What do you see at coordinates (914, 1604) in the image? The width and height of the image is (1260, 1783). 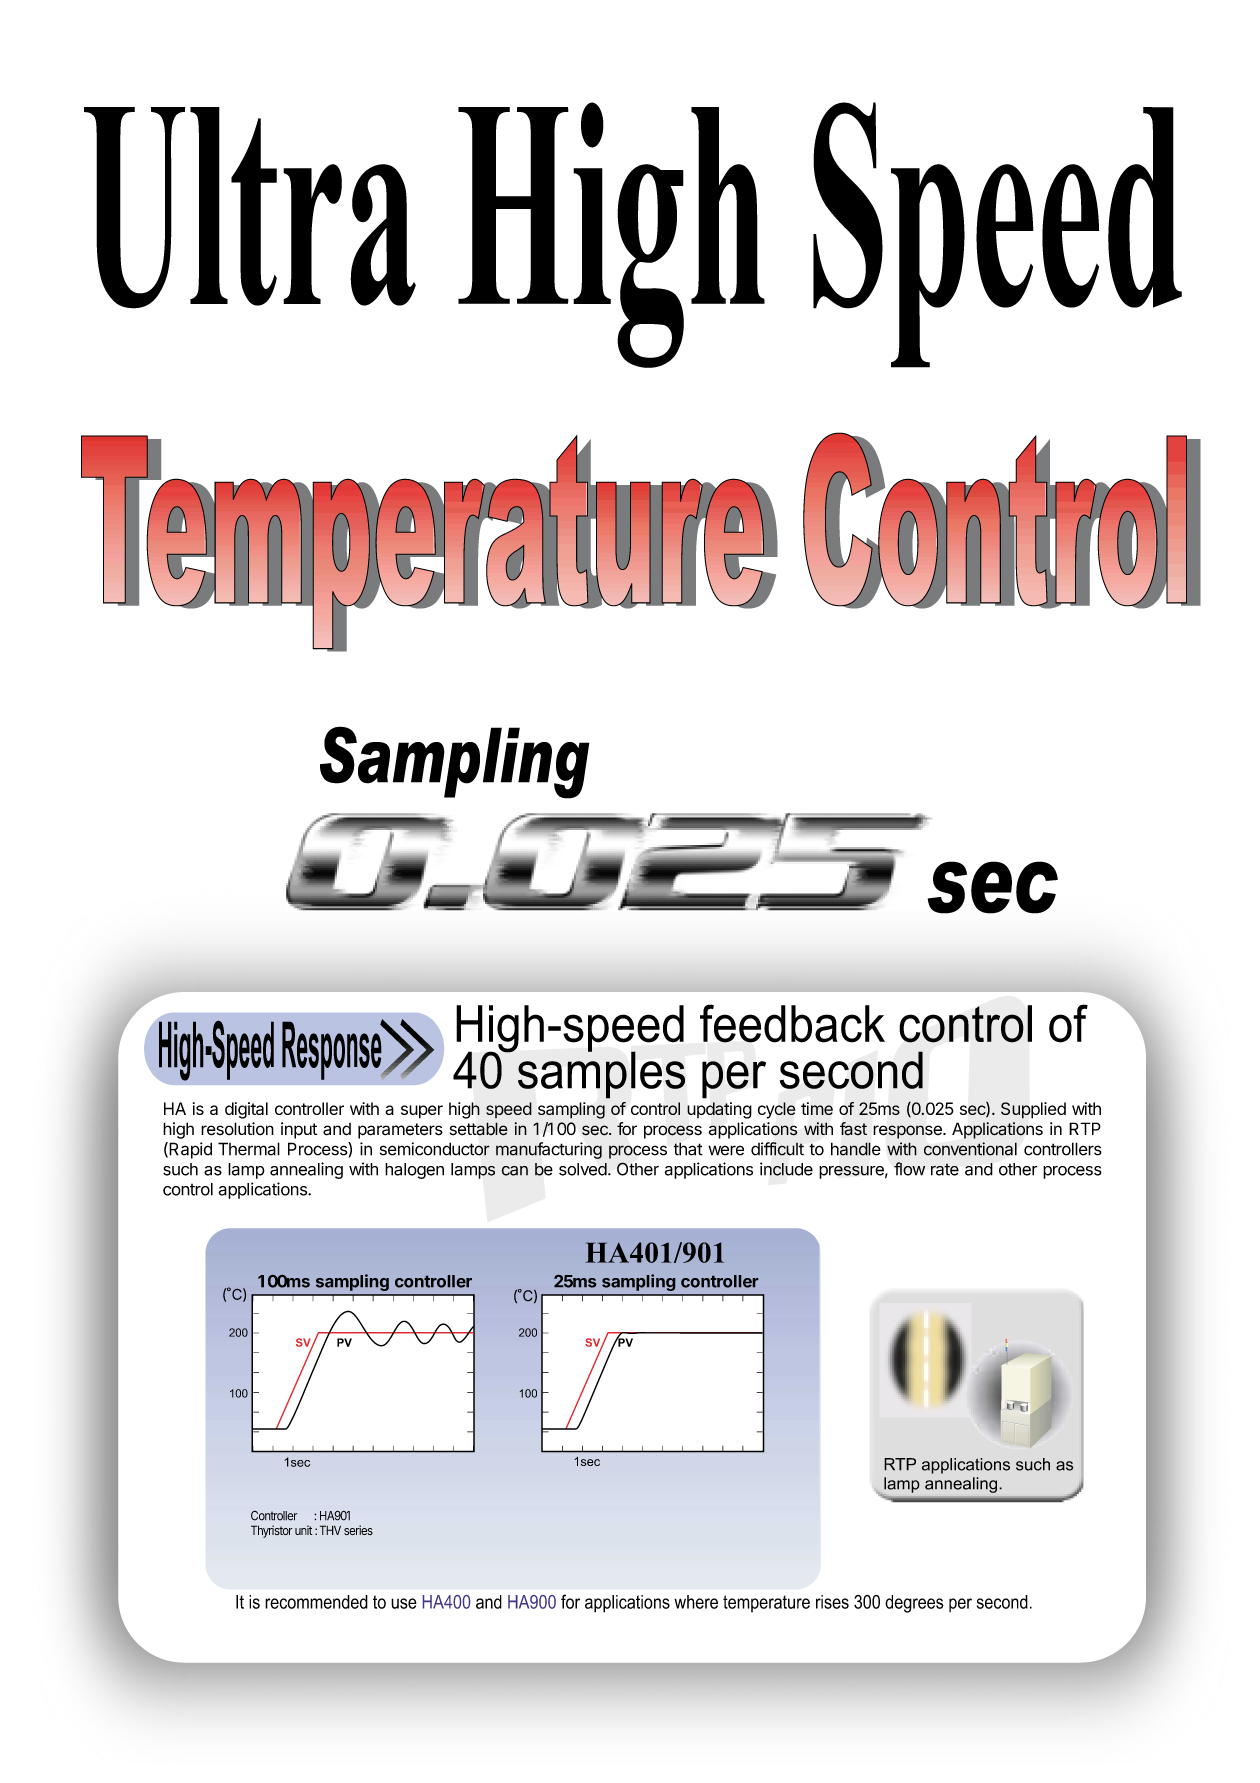 I see `degrees` at bounding box center [914, 1604].
